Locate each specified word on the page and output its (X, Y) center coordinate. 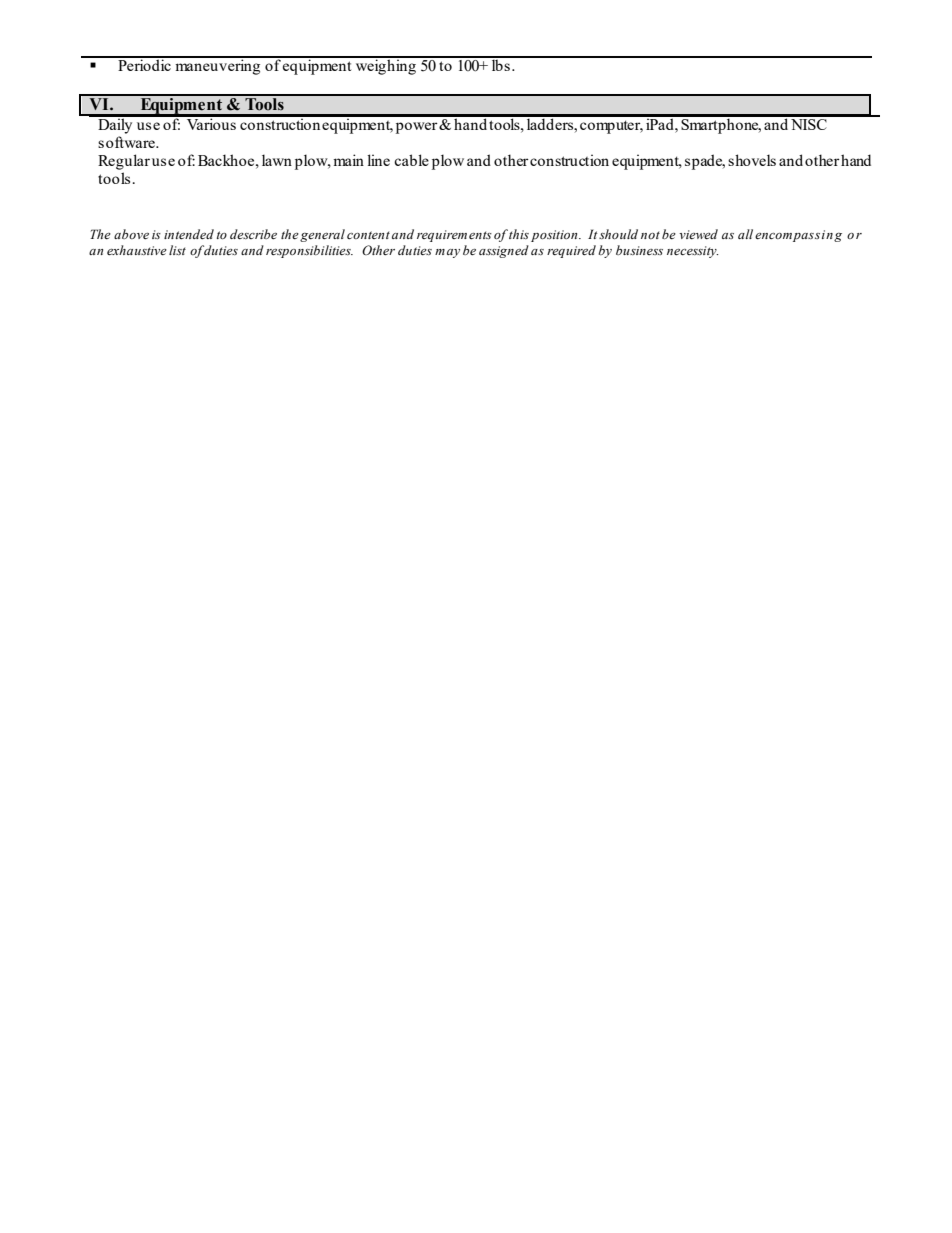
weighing (386, 66)
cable (411, 160)
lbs (501, 64)
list (177, 250)
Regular (124, 162)
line (378, 160)
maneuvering (218, 66)
